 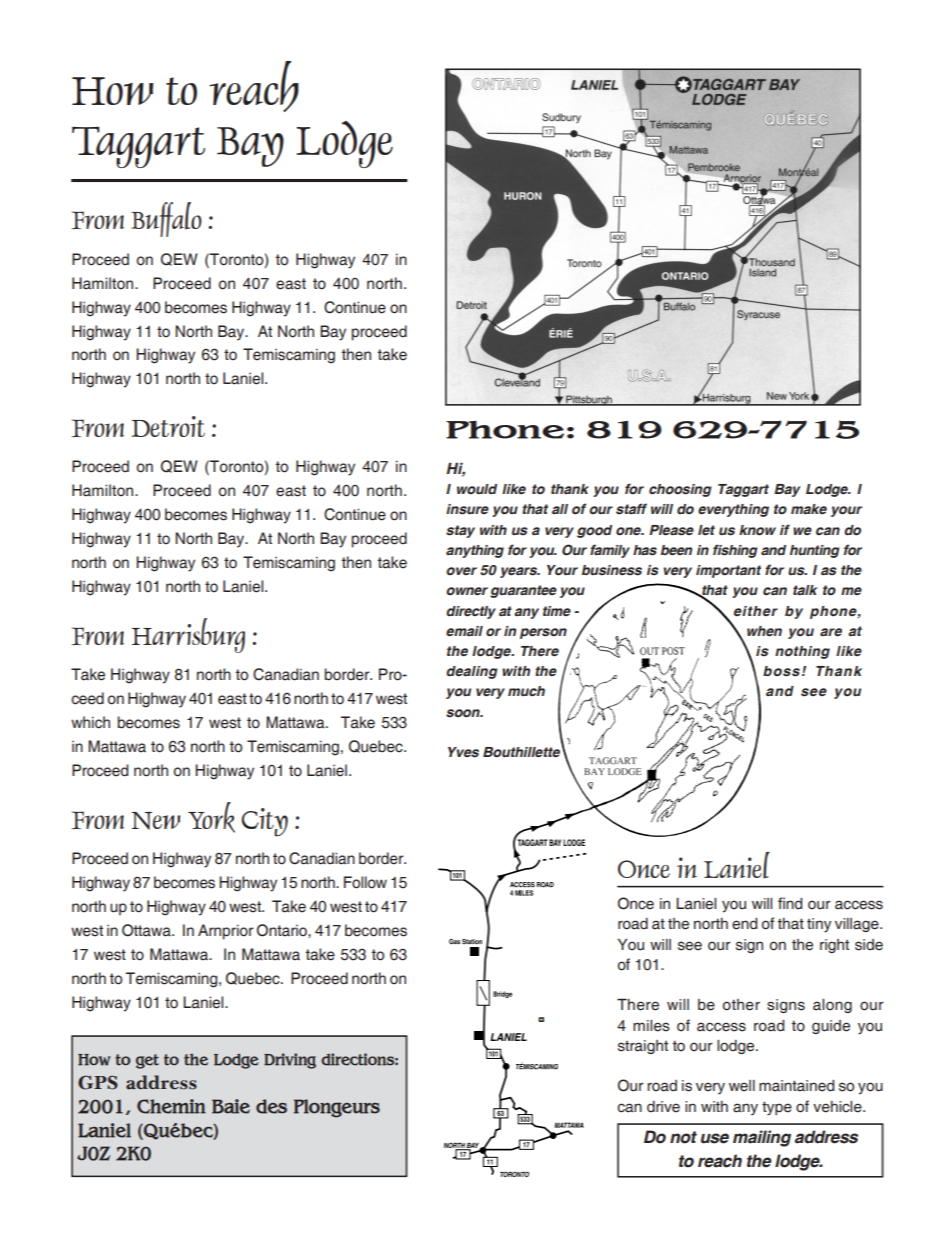 I want to click on would, so click(x=477, y=489).
